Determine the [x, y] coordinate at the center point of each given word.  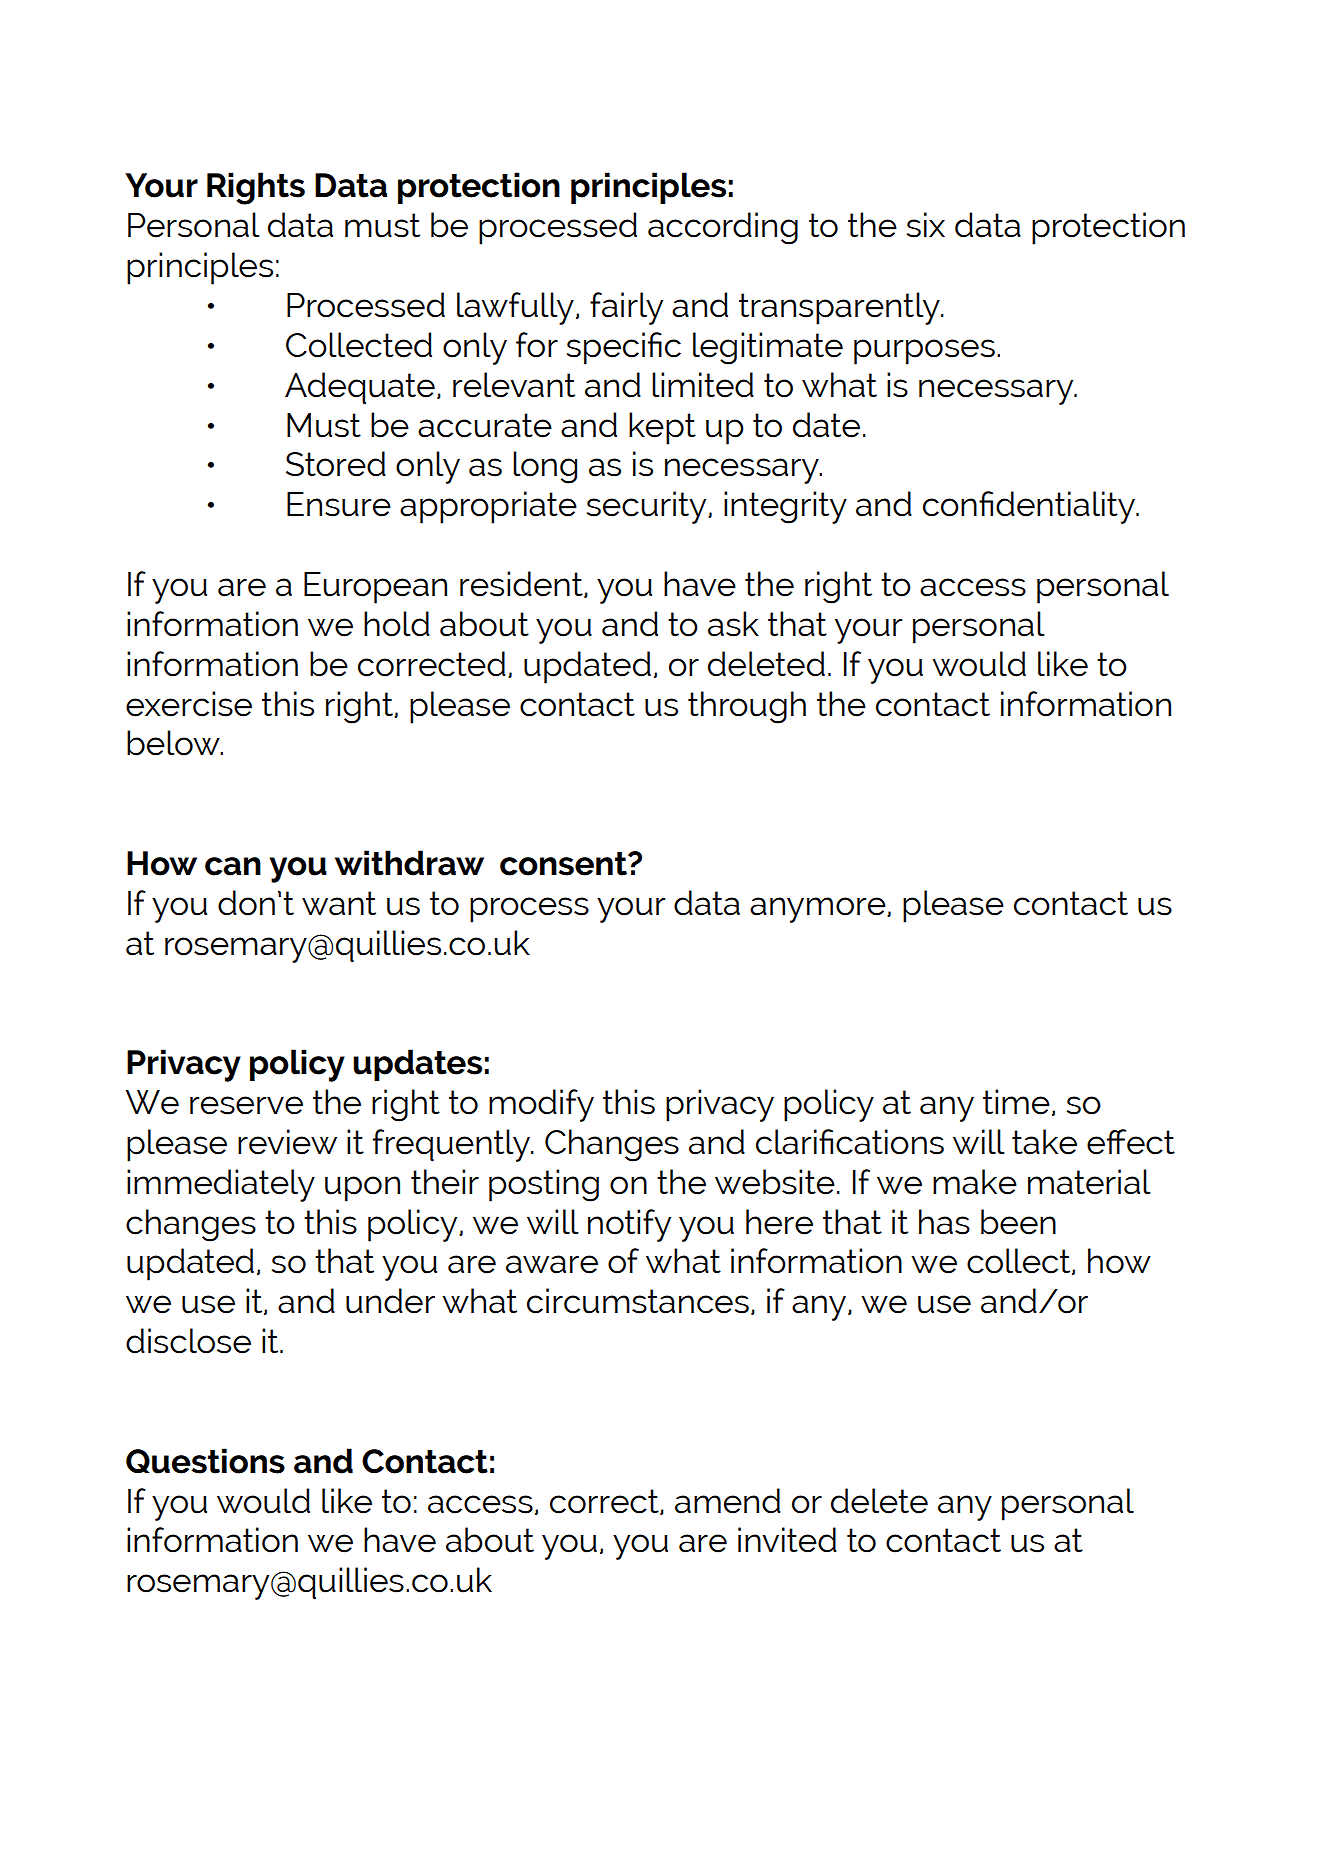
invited [787, 1540]
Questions [205, 1461]
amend [728, 1501]
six [925, 225]
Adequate [360, 388]
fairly [626, 308]
